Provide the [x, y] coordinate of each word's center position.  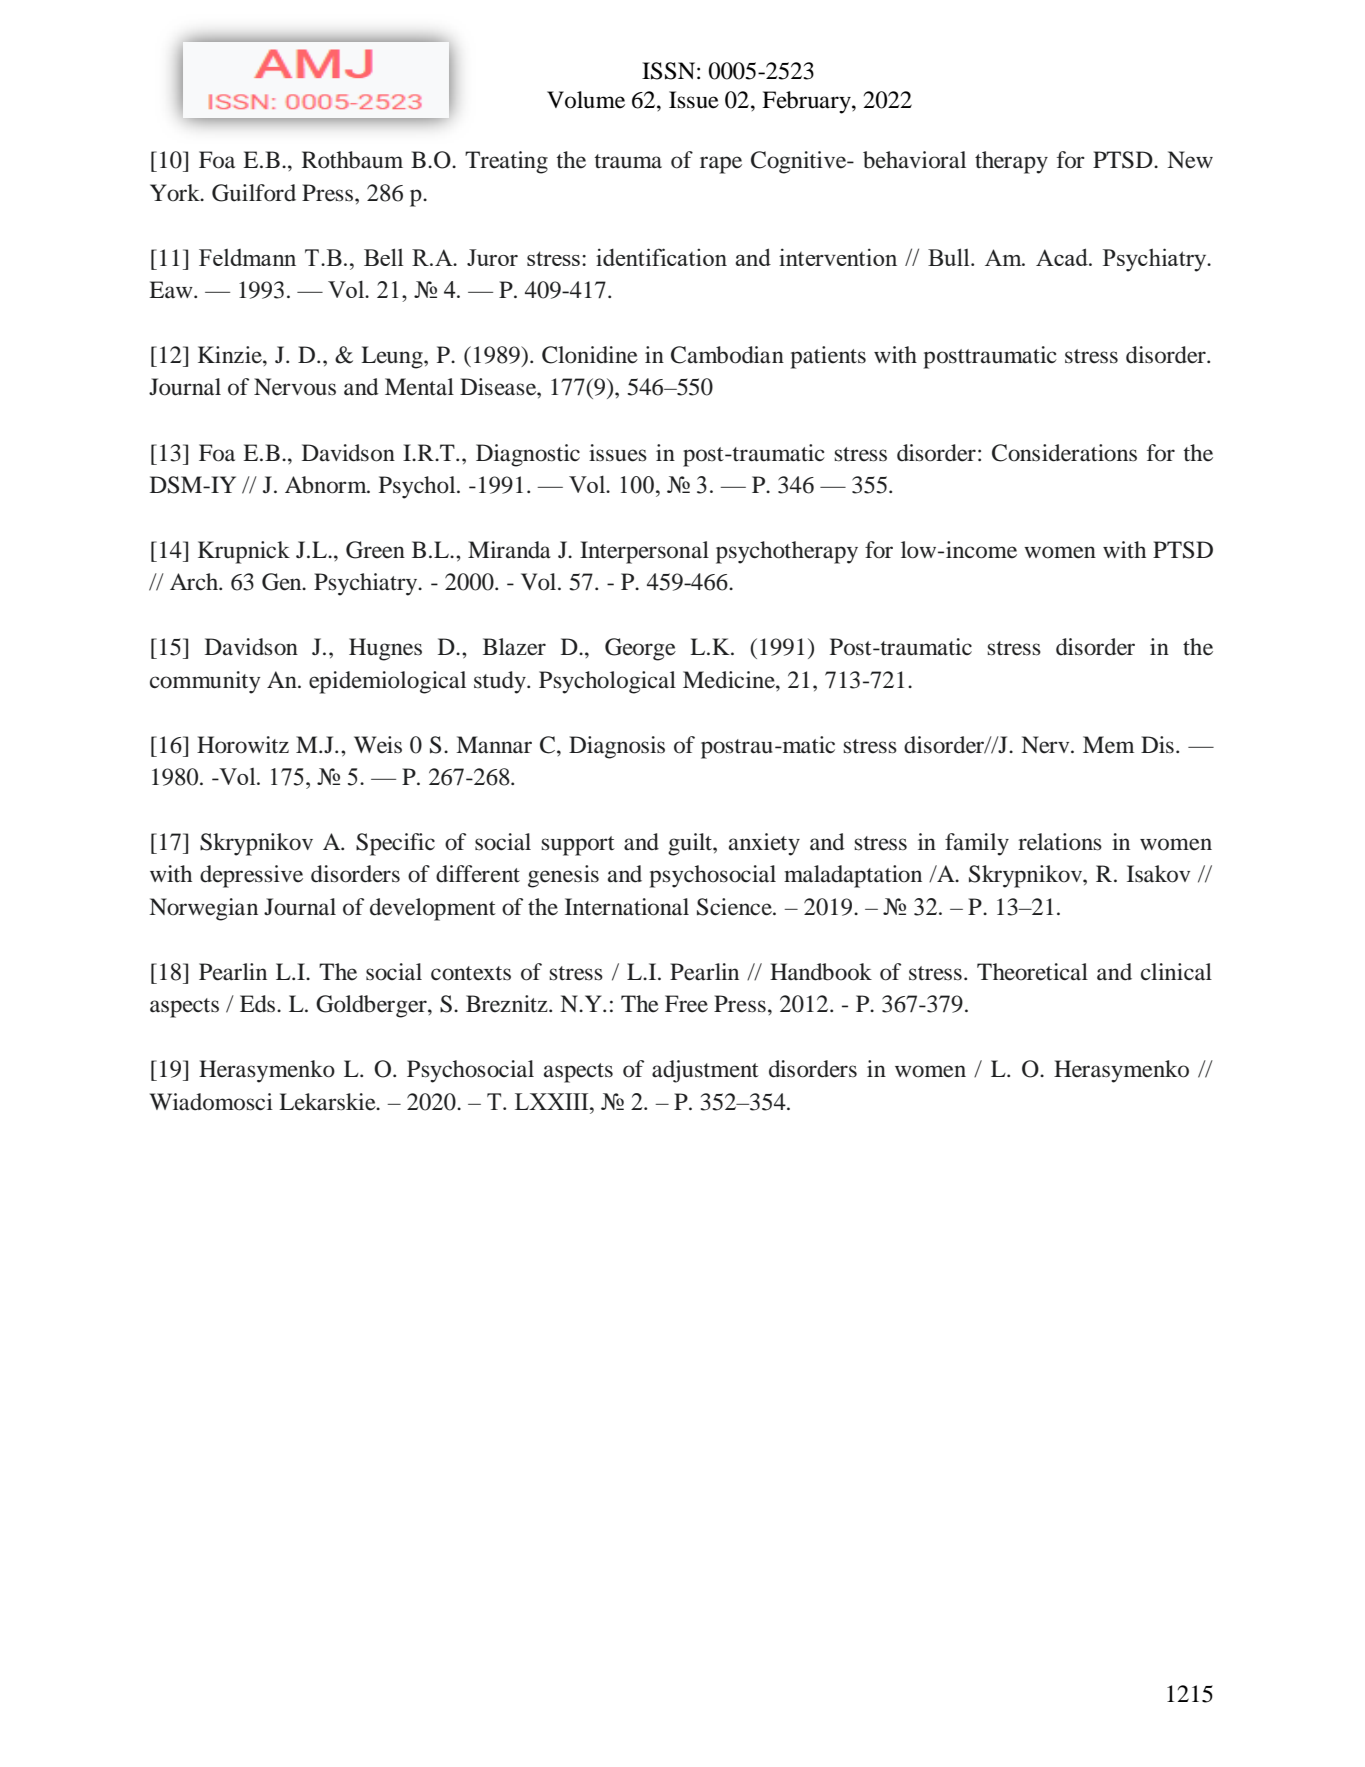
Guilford [254, 193]
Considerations [1064, 453]
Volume [586, 100]
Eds [259, 1004]
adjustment [705, 1071]
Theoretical [1032, 972]
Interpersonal [644, 552]
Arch [195, 582]
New [1190, 160]
